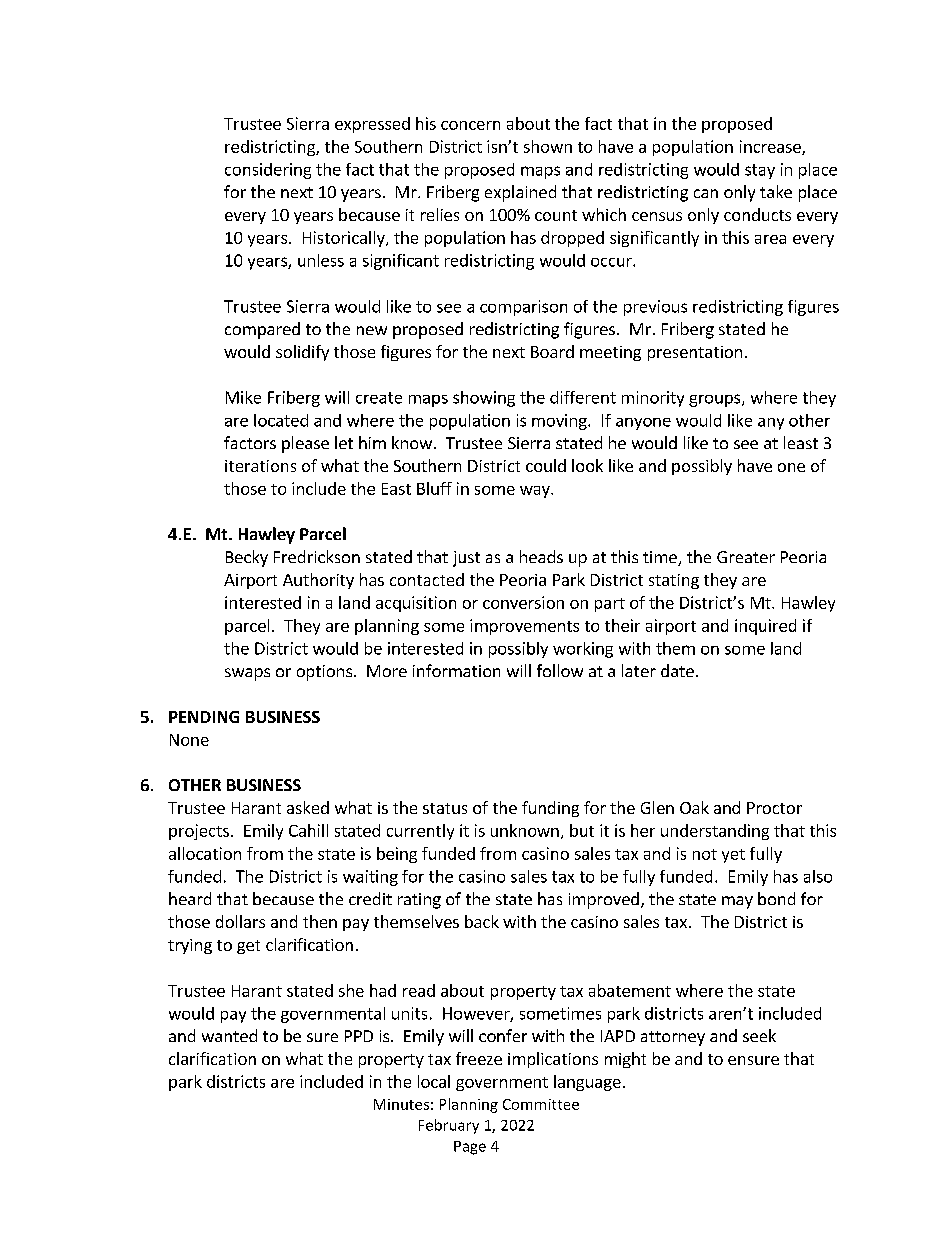 Image resolution: width=952 pixels, height=1233 pixels. What do you see at coordinates (541, 1104) in the screenshot?
I see `Committee` at bounding box center [541, 1104].
